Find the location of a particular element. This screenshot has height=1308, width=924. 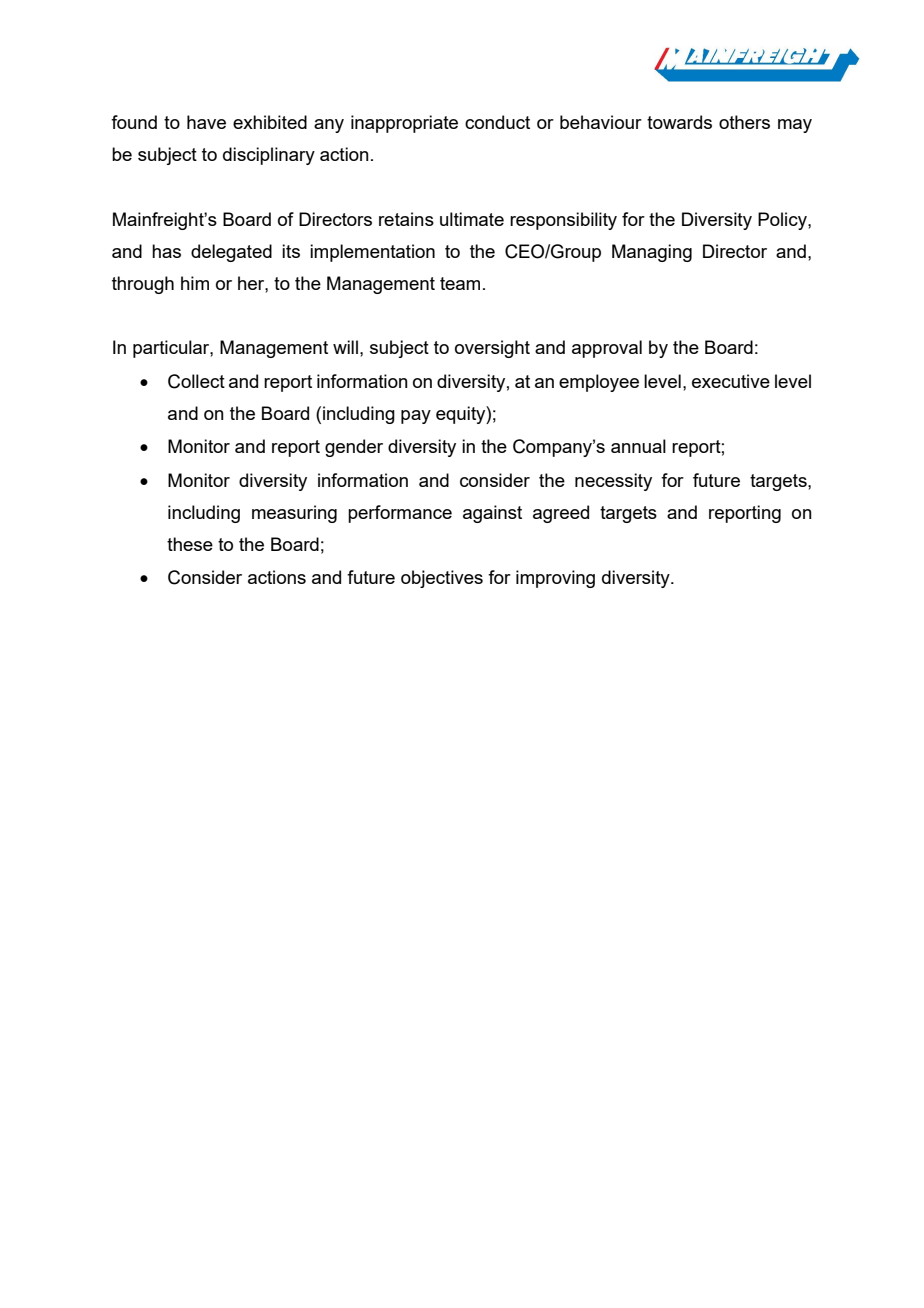

conduct is located at coordinates (497, 122).
